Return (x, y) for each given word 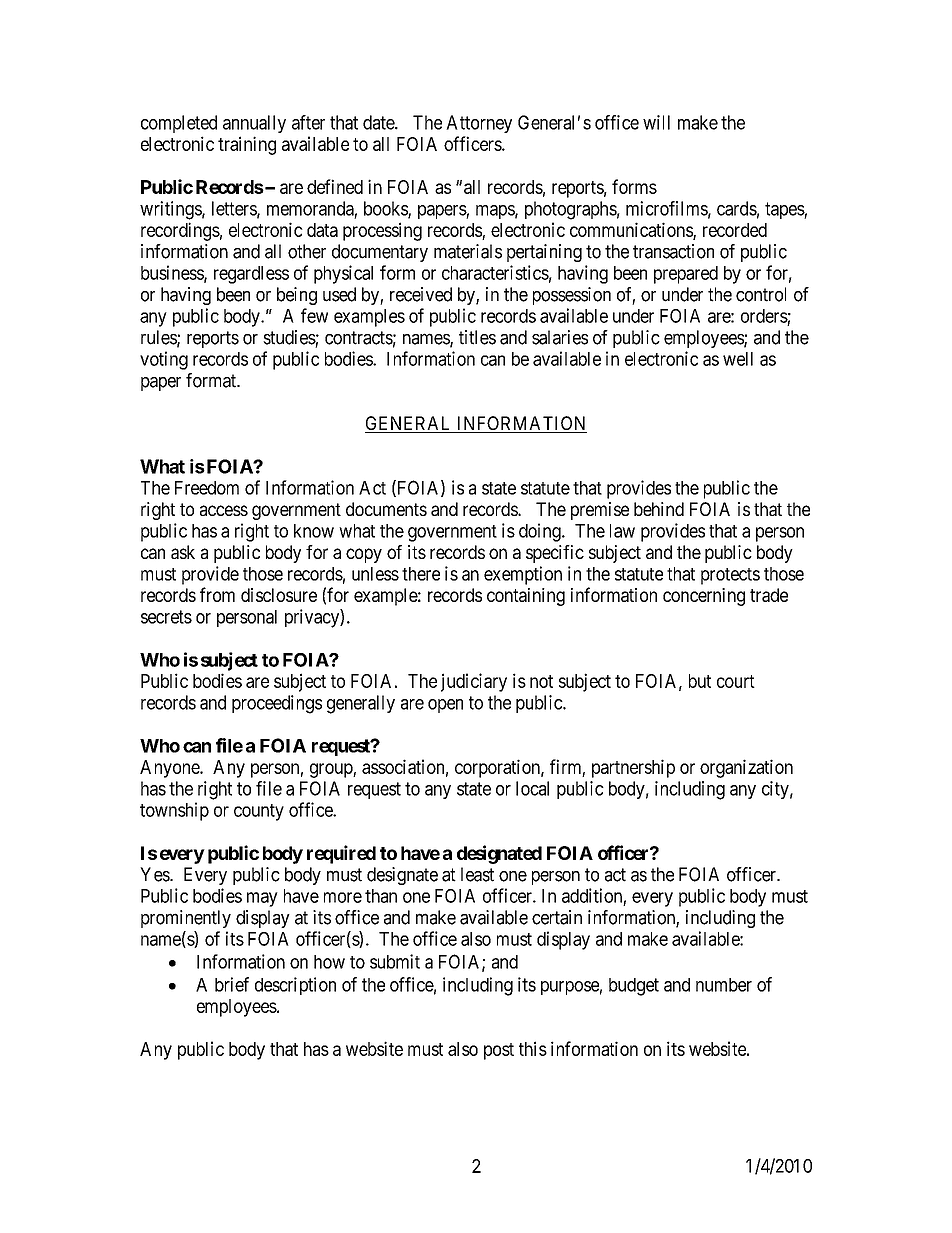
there (421, 574)
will (656, 122)
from (217, 594)
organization (746, 768)
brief (232, 984)
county (259, 812)
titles (477, 337)
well (738, 359)
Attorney (479, 124)
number (724, 985)
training (247, 145)
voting (164, 360)
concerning (704, 597)
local (532, 788)
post (499, 1051)
